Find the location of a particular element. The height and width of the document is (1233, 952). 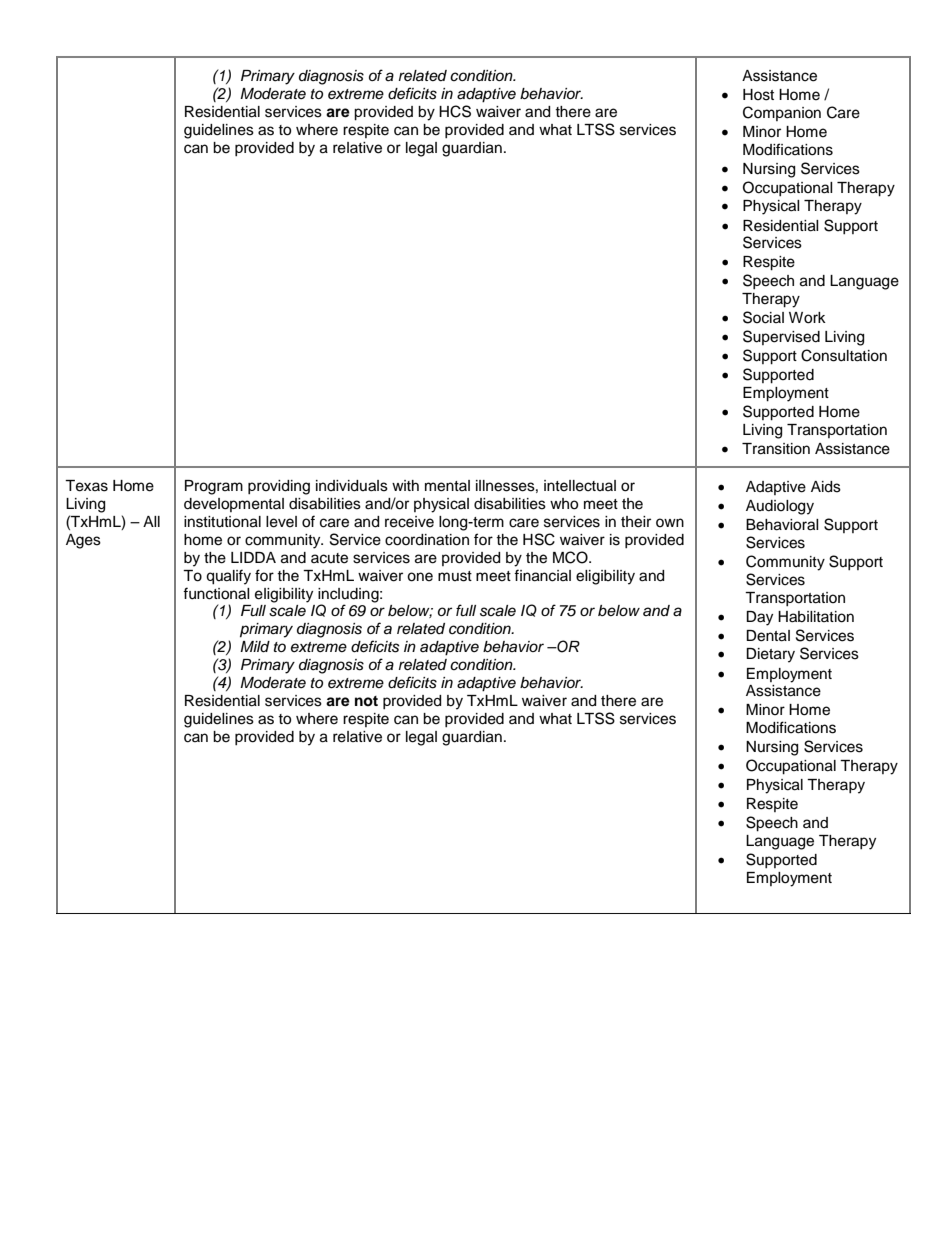

Mild is located at coordinates (255, 647).
